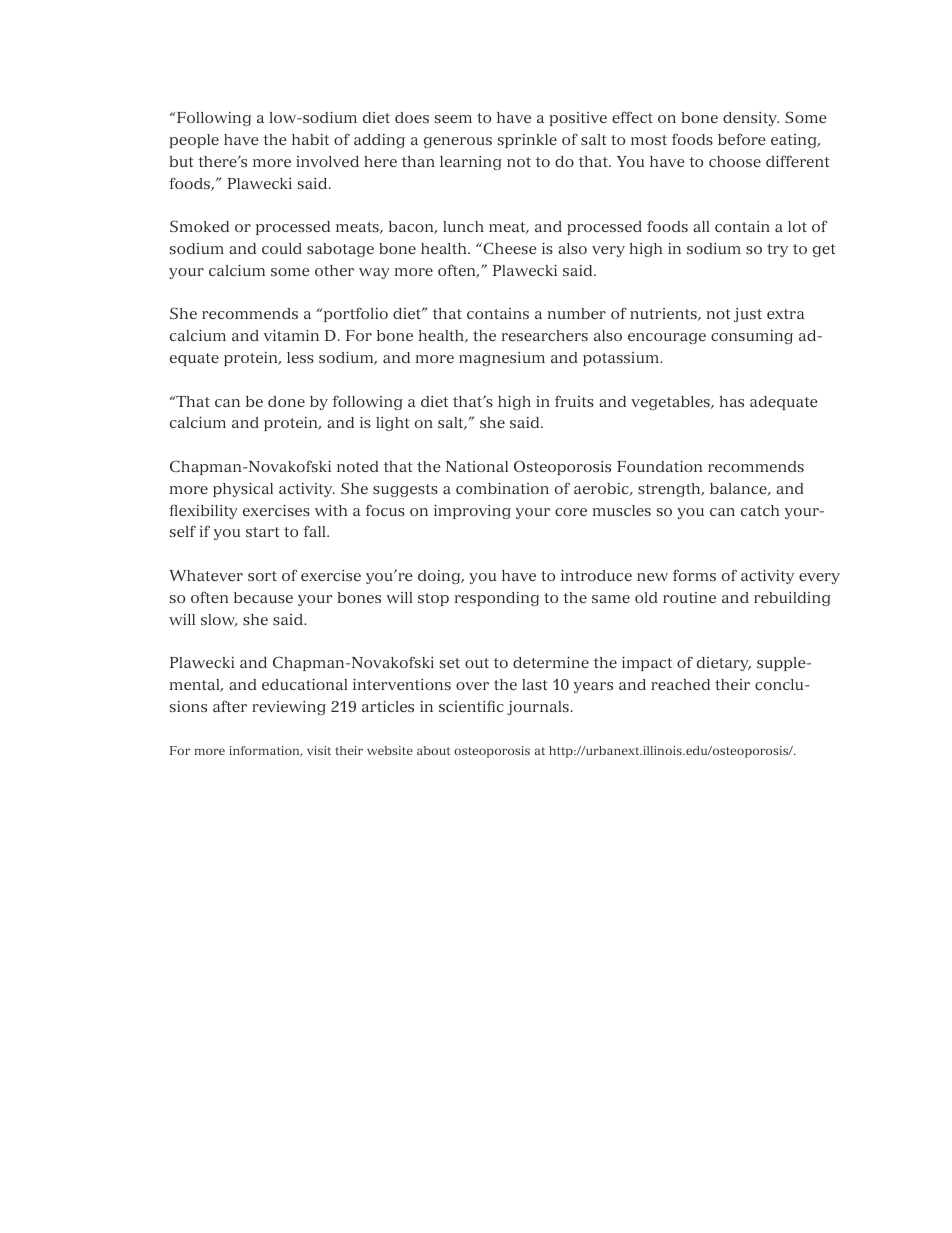 The width and height of the image is (952, 1233). I want to click on responding, so click(497, 599).
